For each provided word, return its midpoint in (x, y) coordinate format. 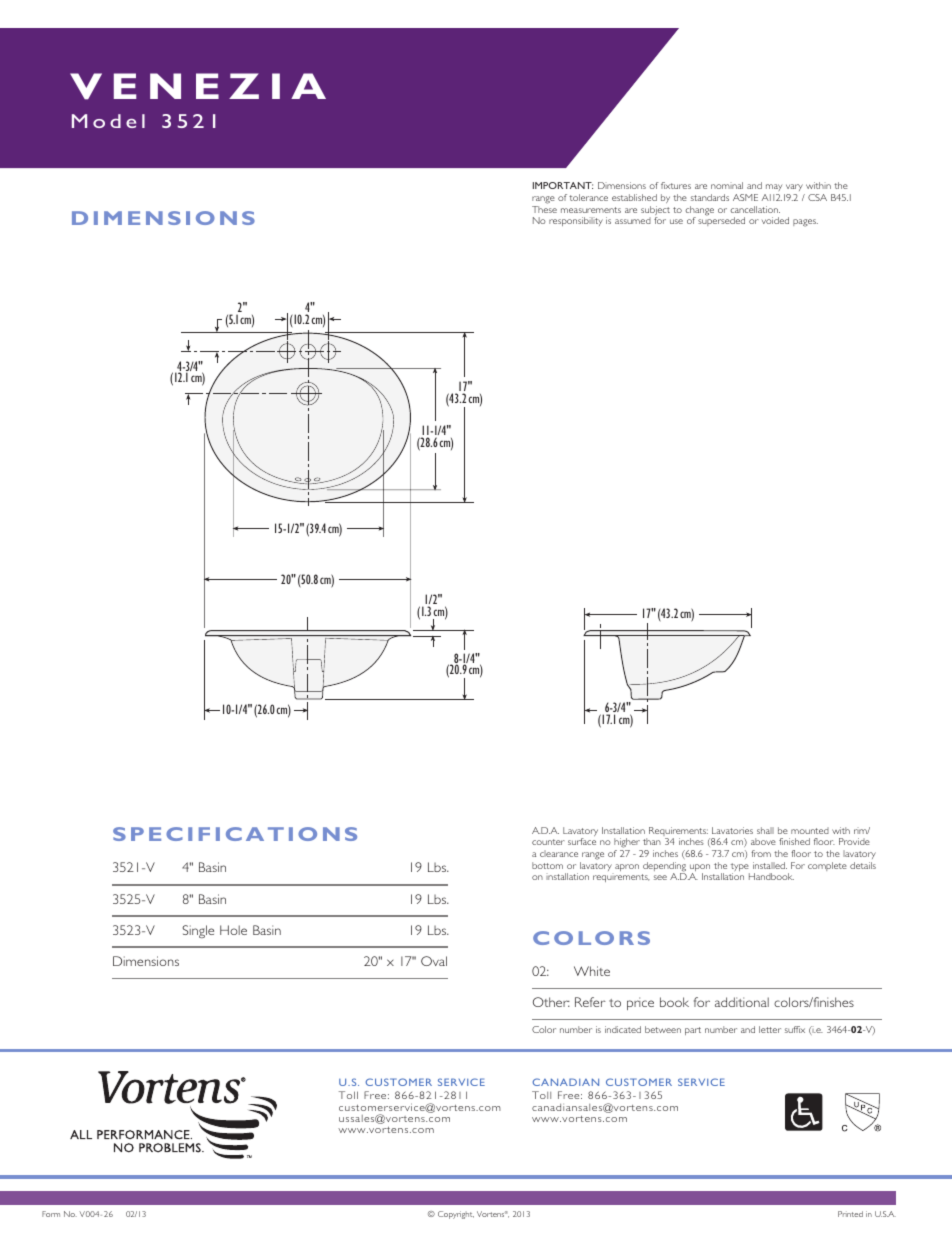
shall (765, 830)
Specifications (235, 834)
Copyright (456, 1215)
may (774, 189)
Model (108, 121)
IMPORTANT (563, 185)
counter (548, 842)
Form (51, 1214)
